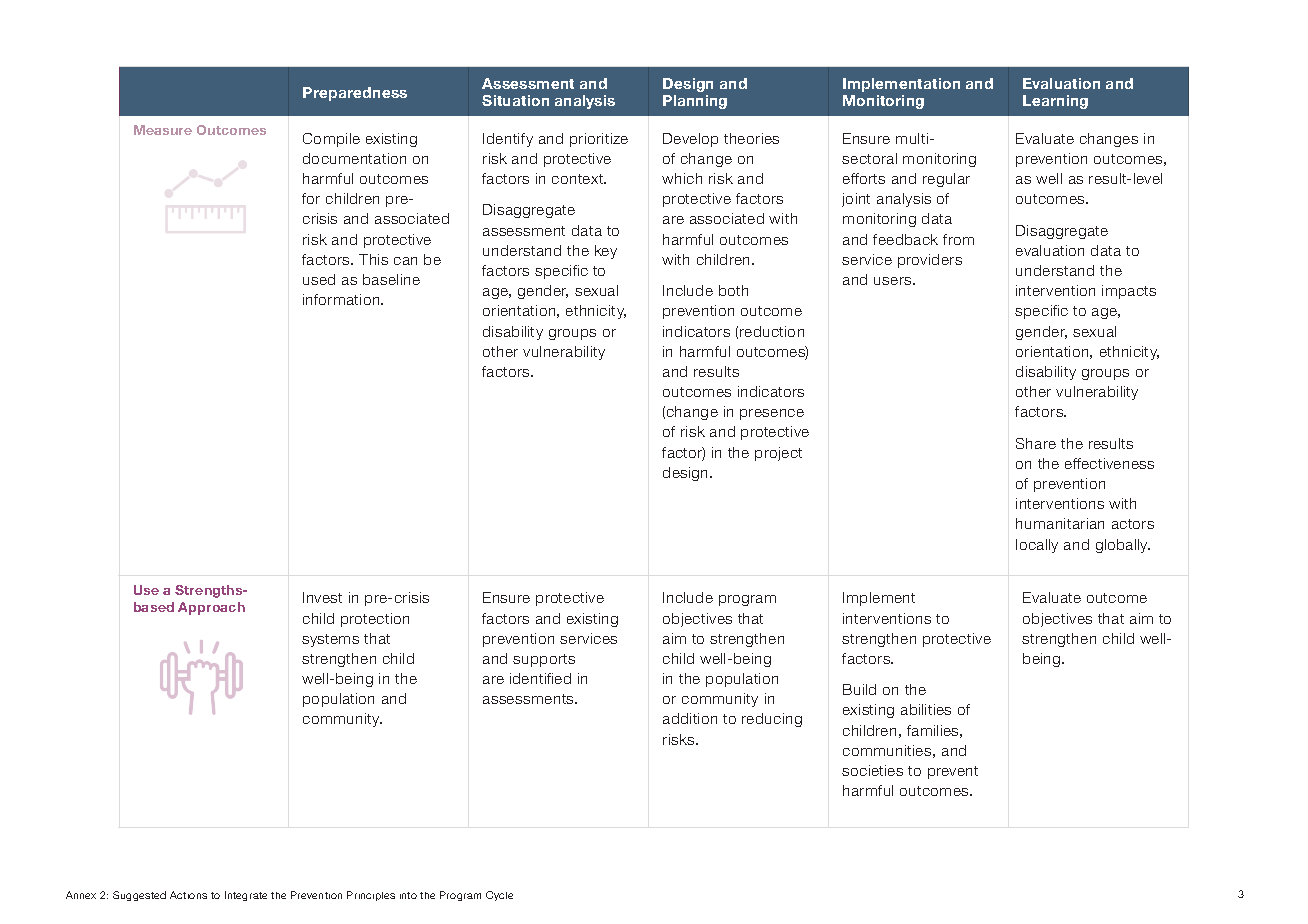 Image resolution: width=1308 pixels, height=924 pixels. I want to click on Cycle, so click(499, 896).
